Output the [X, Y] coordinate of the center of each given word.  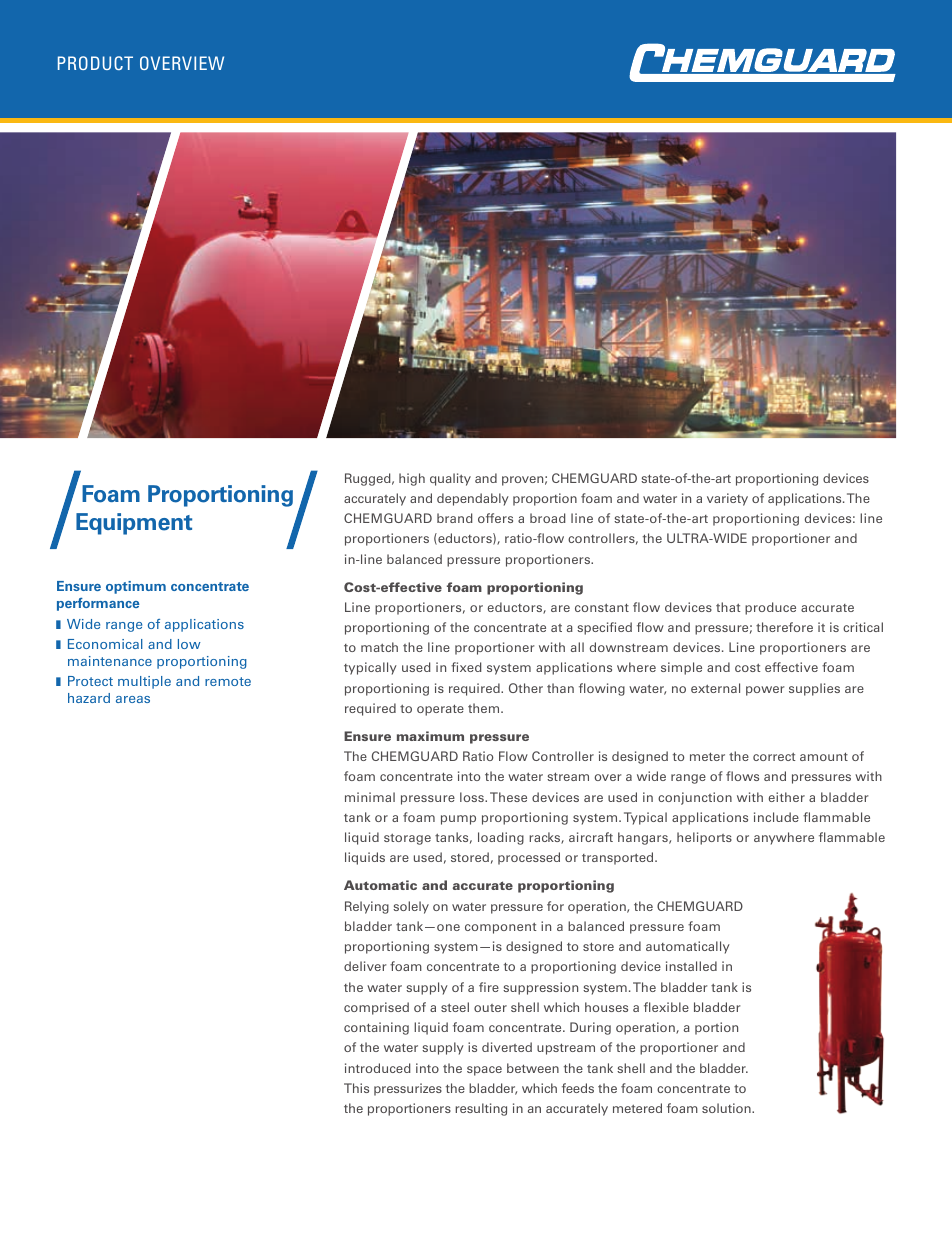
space [484, 1071]
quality [450, 479]
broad [548, 518]
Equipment [134, 524]
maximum [430, 736]
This [356, 1088]
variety [727, 499]
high [412, 479]
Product [95, 63]
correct [774, 757]
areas [133, 699]
